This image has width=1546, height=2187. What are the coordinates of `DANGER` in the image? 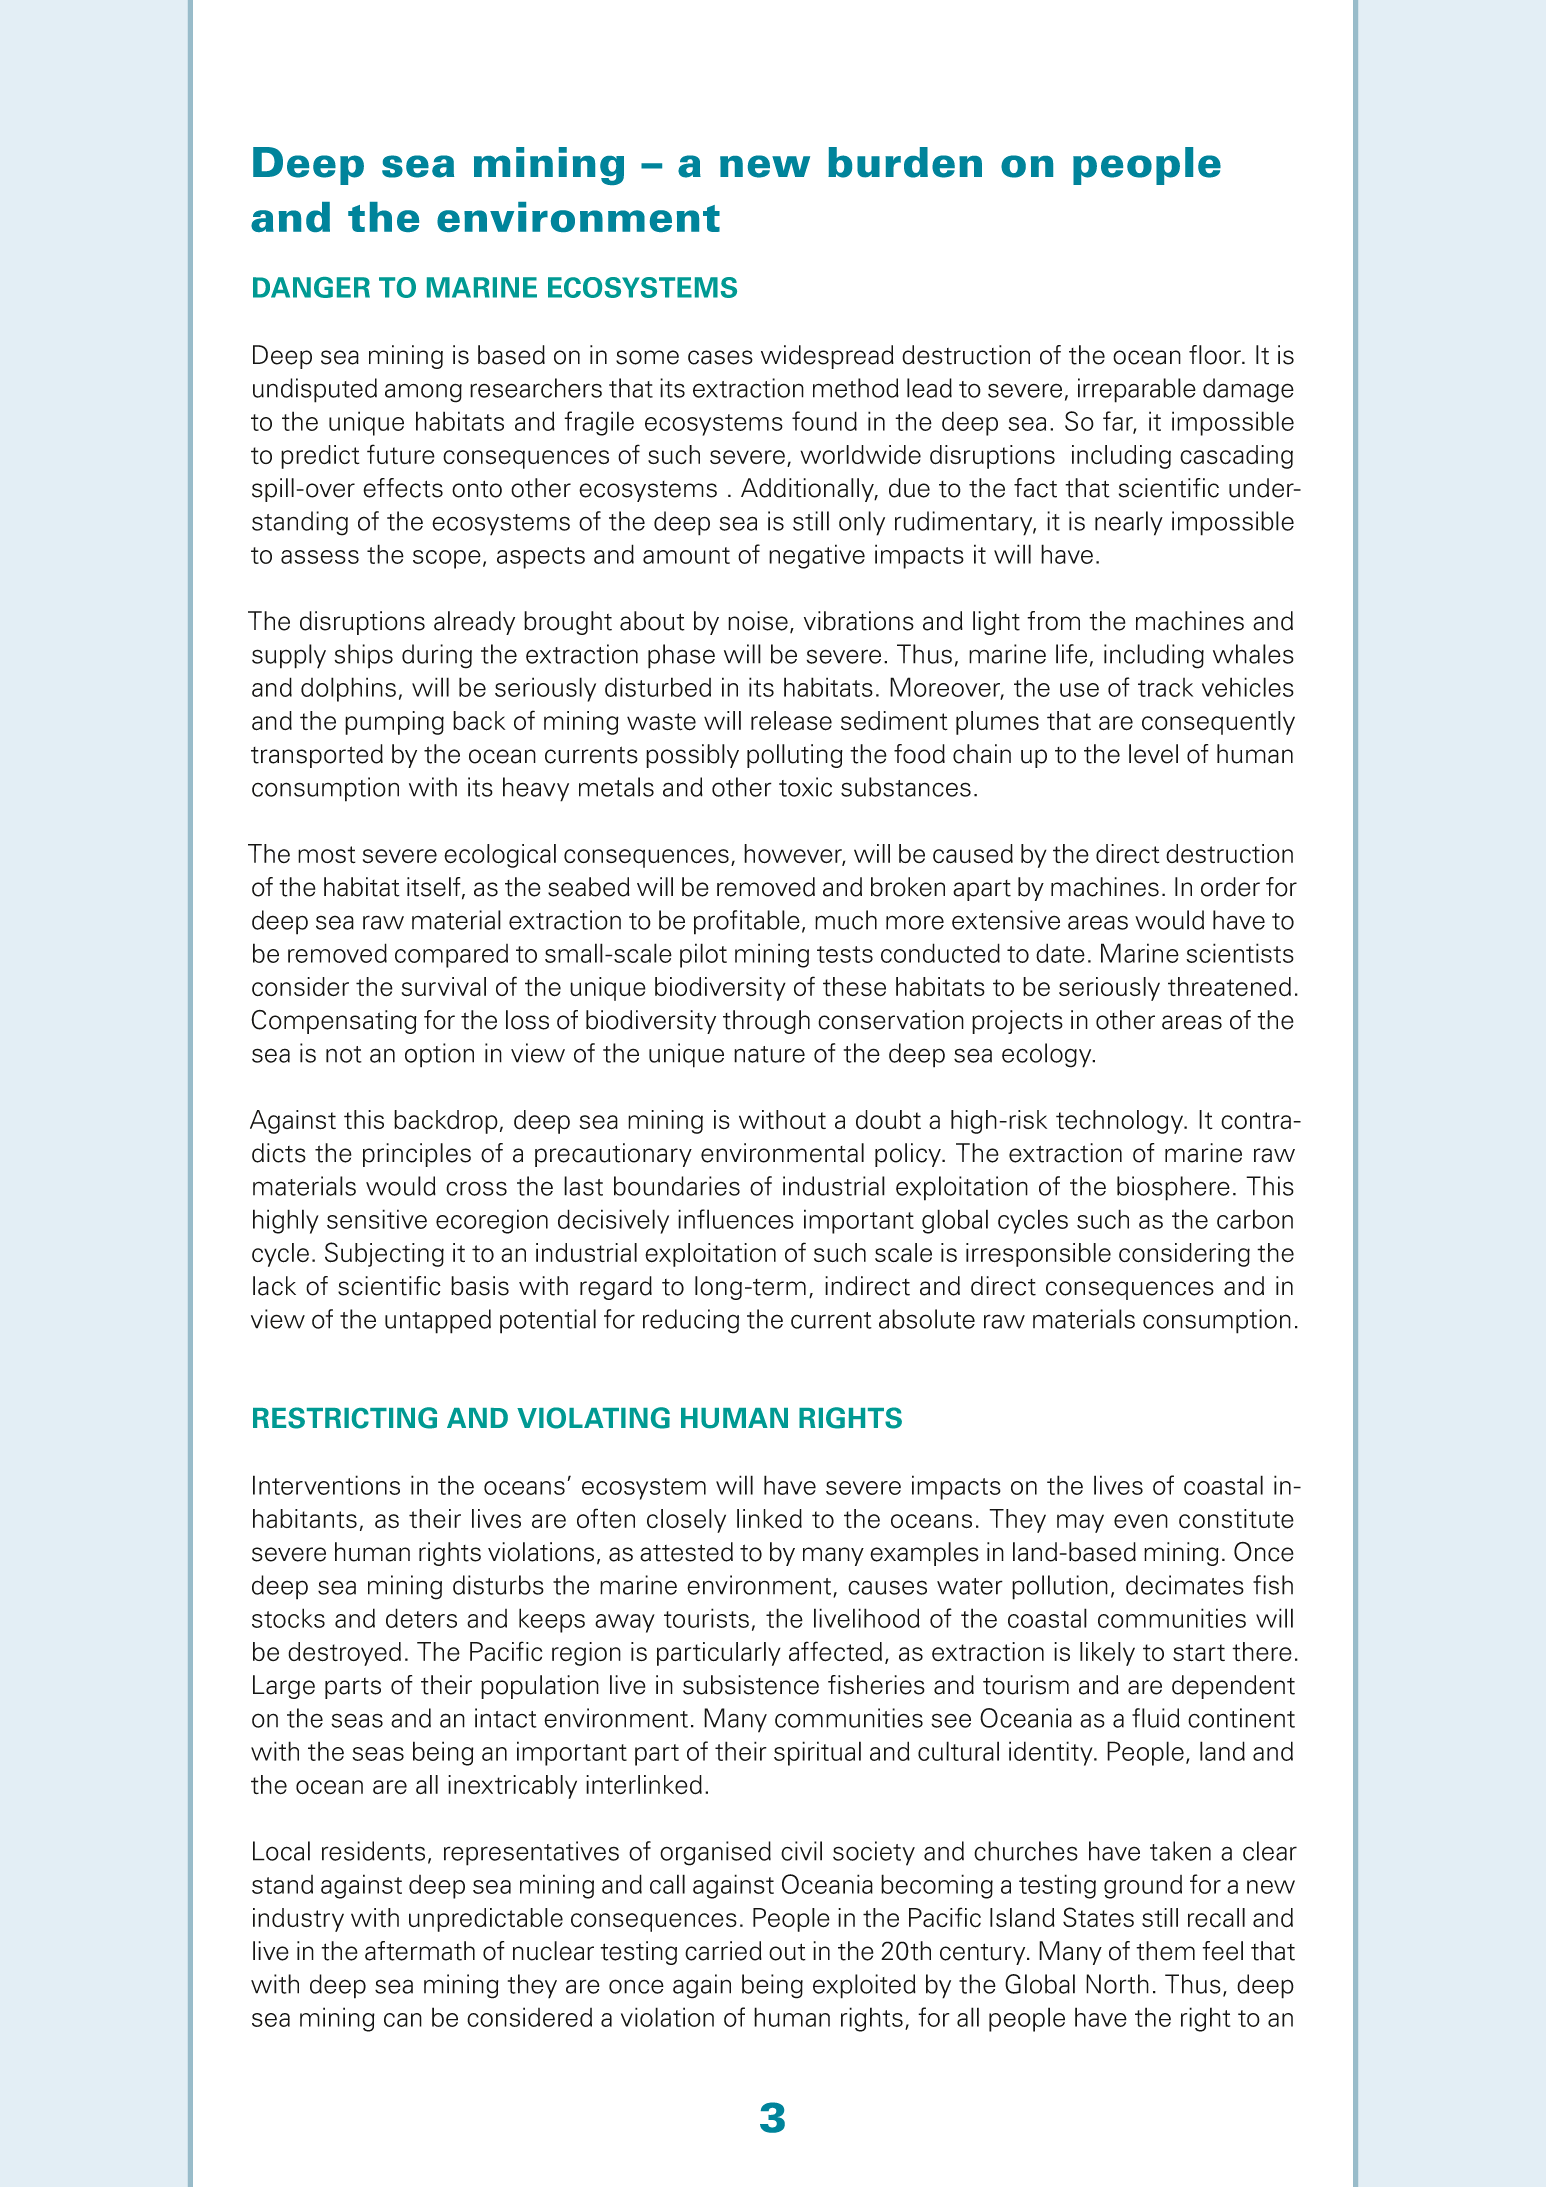 It's located at (311, 287).
